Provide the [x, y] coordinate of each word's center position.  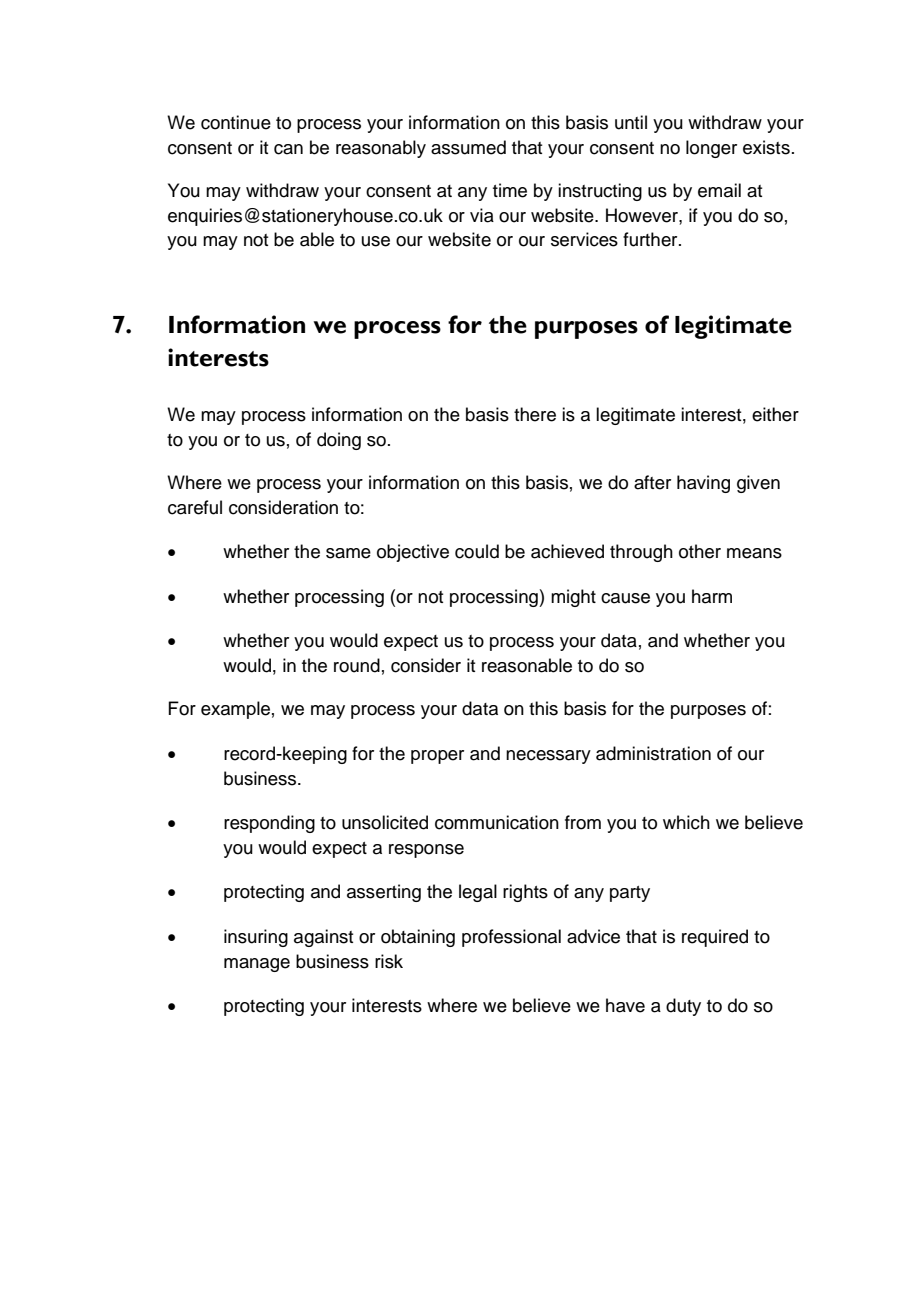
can [288, 149]
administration [653, 753]
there [535, 414]
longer [711, 149]
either [775, 414]
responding [269, 824]
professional [511, 938]
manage [257, 965]
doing [339, 441]
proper [437, 757]
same [348, 553]
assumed [468, 147]
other [700, 551]
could [477, 551]
